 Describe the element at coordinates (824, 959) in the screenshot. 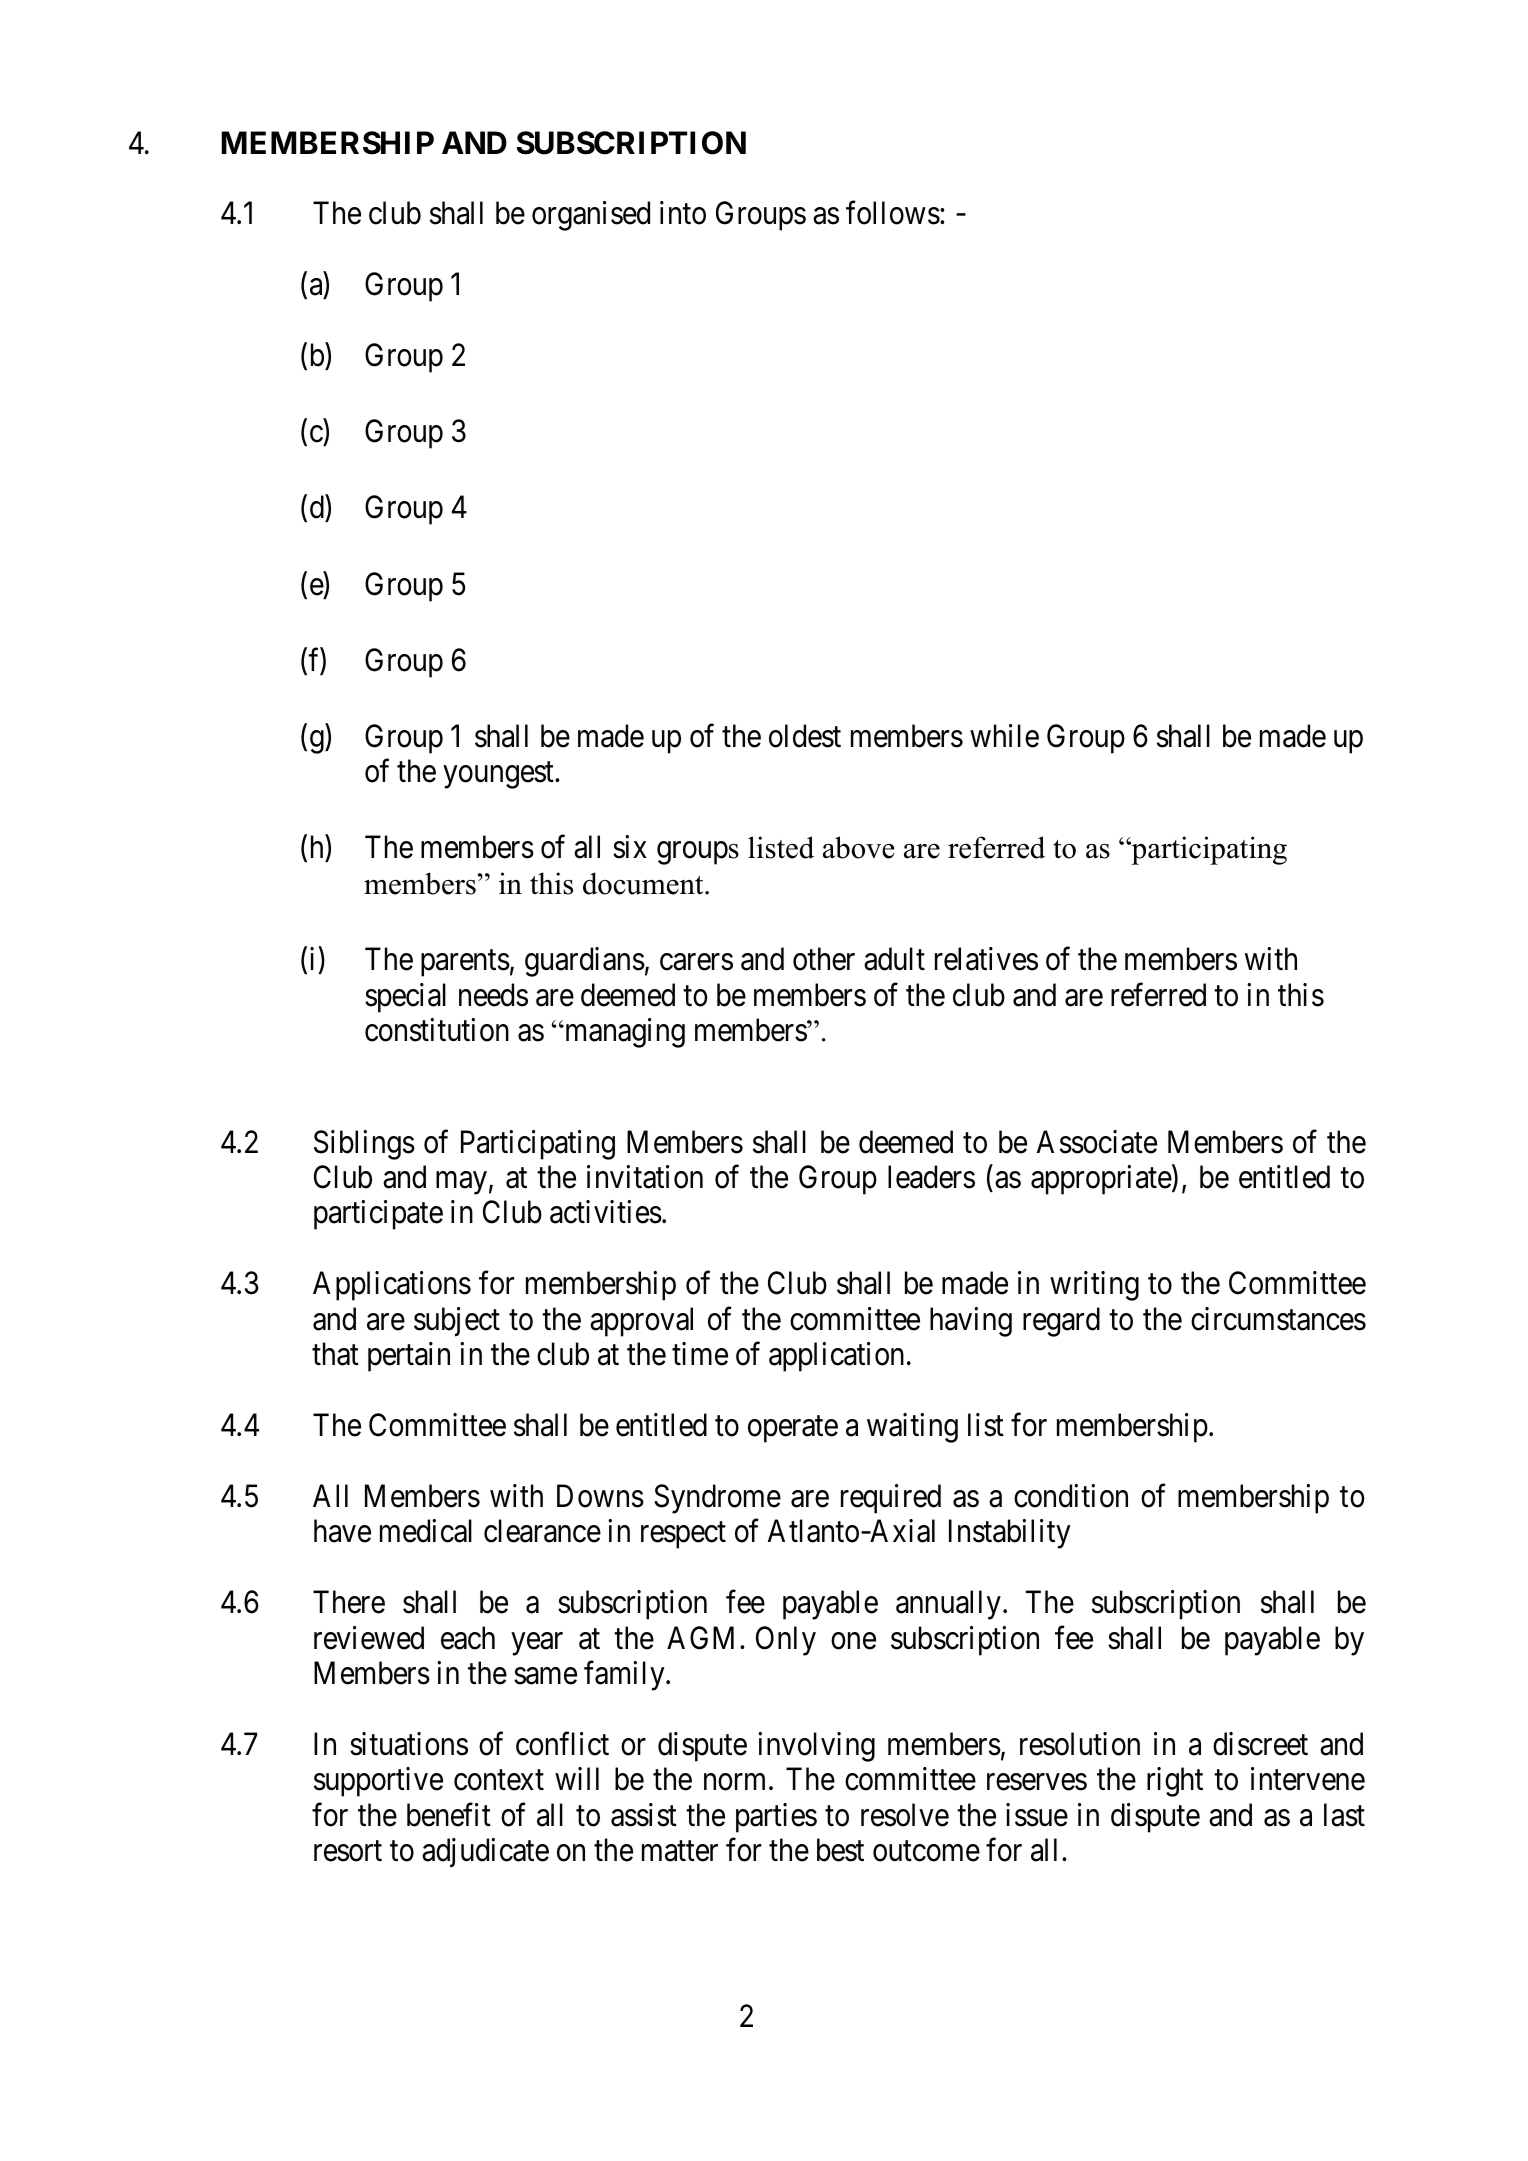

I see `other` at that location.
